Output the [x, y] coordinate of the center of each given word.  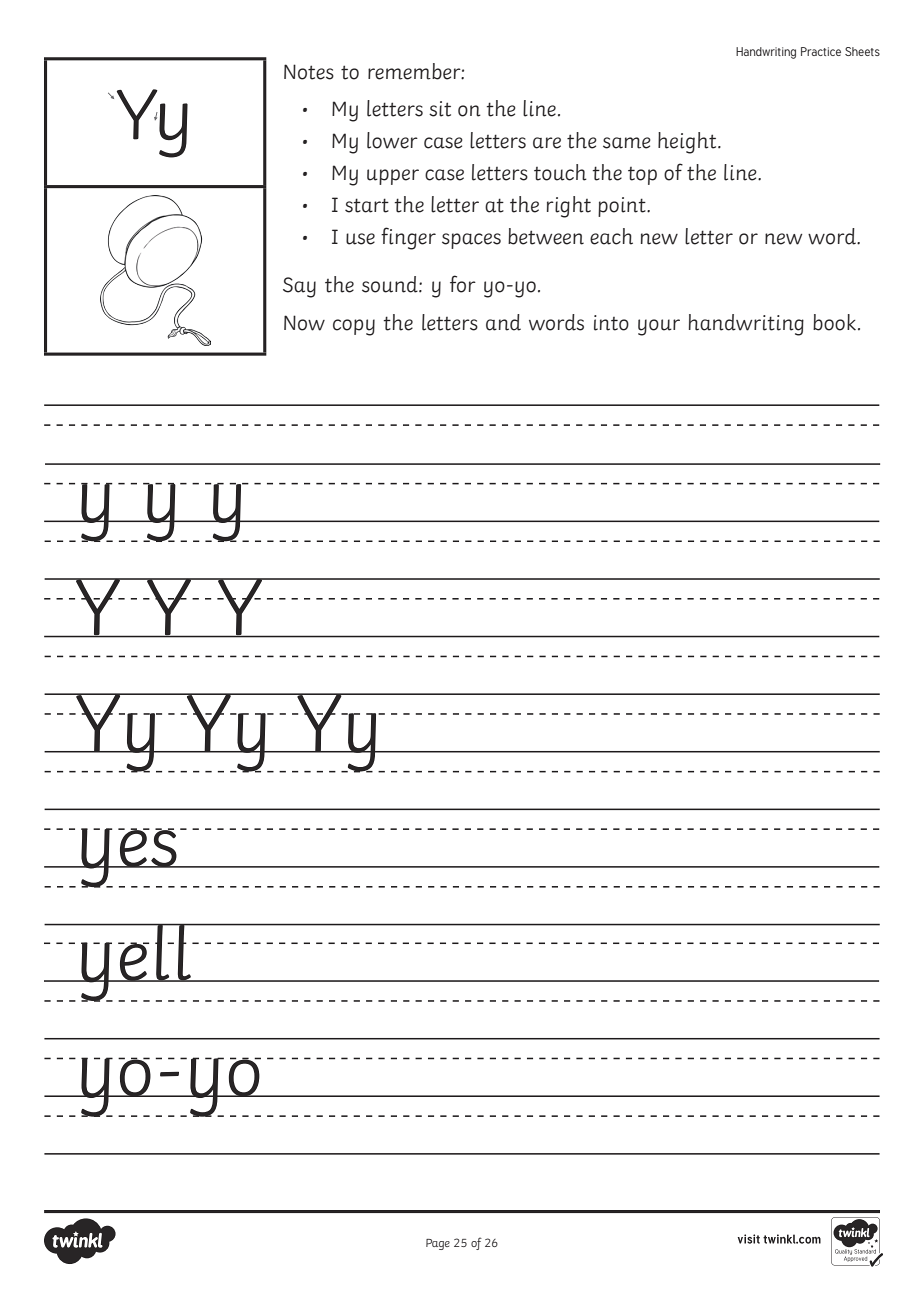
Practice [821, 51]
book [834, 322]
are [547, 143]
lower [392, 140]
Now [304, 323]
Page [438, 1244]
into [611, 323]
